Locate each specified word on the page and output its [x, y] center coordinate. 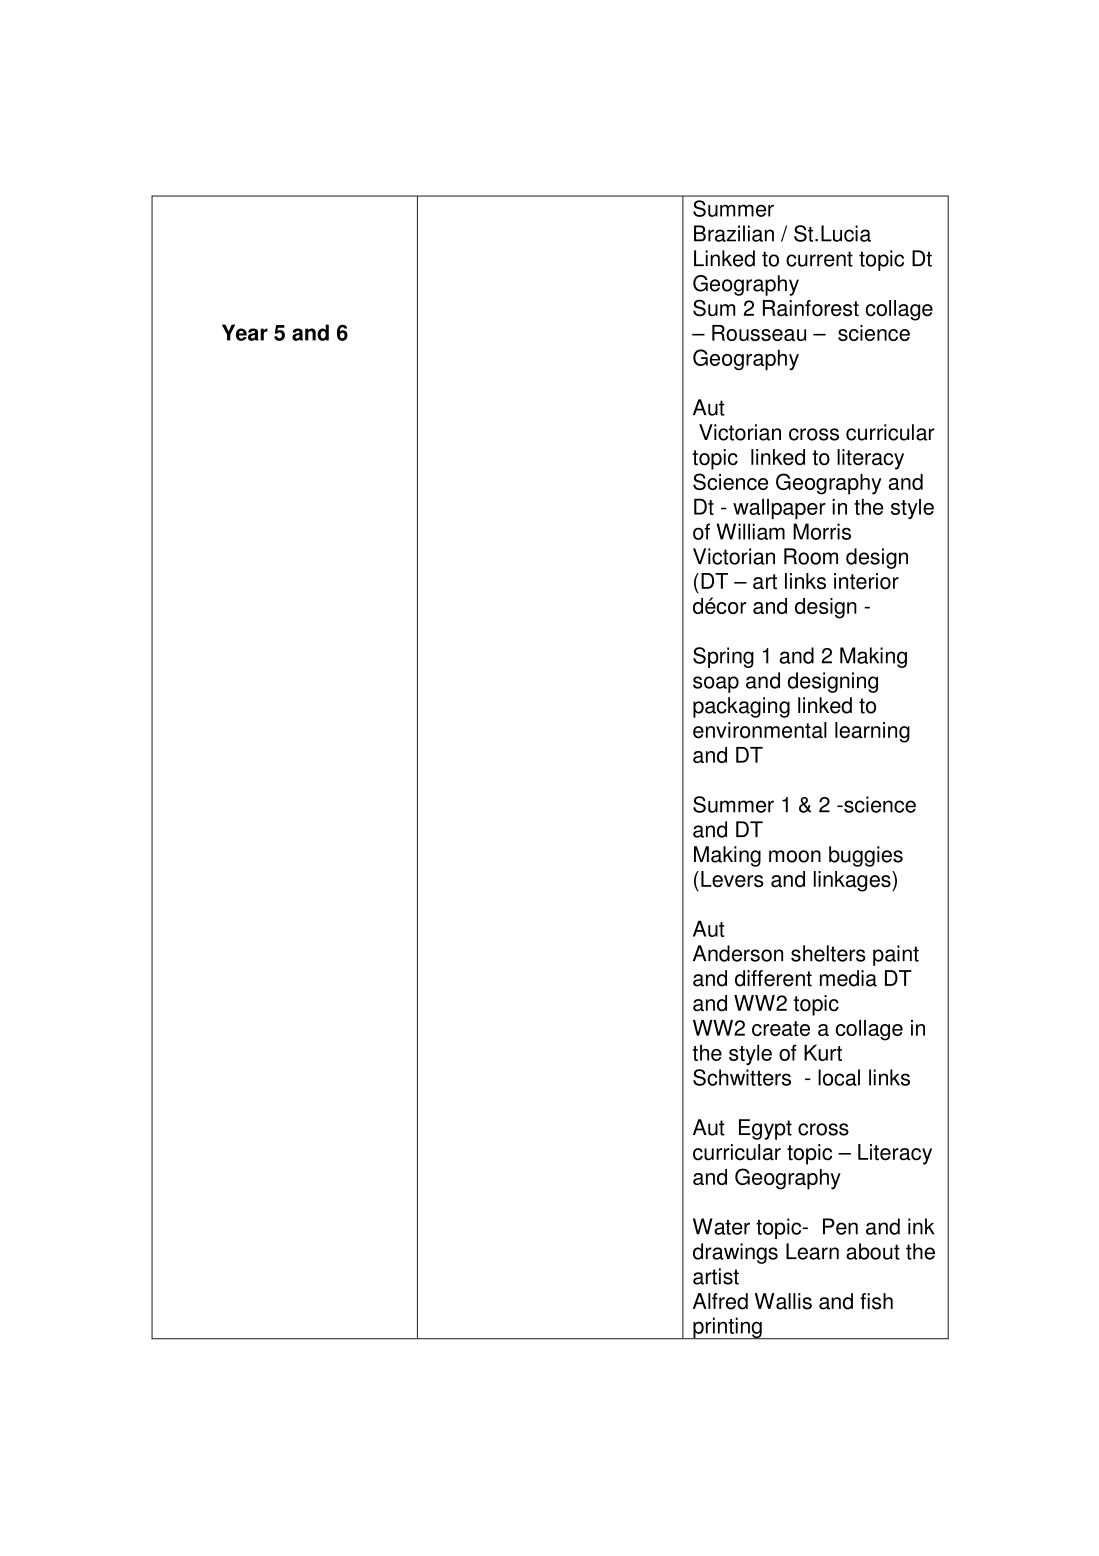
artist [716, 1276]
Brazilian [734, 233]
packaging [741, 707]
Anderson [738, 953]
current [819, 259]
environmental [760, 730]
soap [716, 684]
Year [245, 332]
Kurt [823, 1052]
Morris [822, 531]
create [781, 1028]
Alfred [720, 1301]
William [751, 531]
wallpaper [779, 509]
